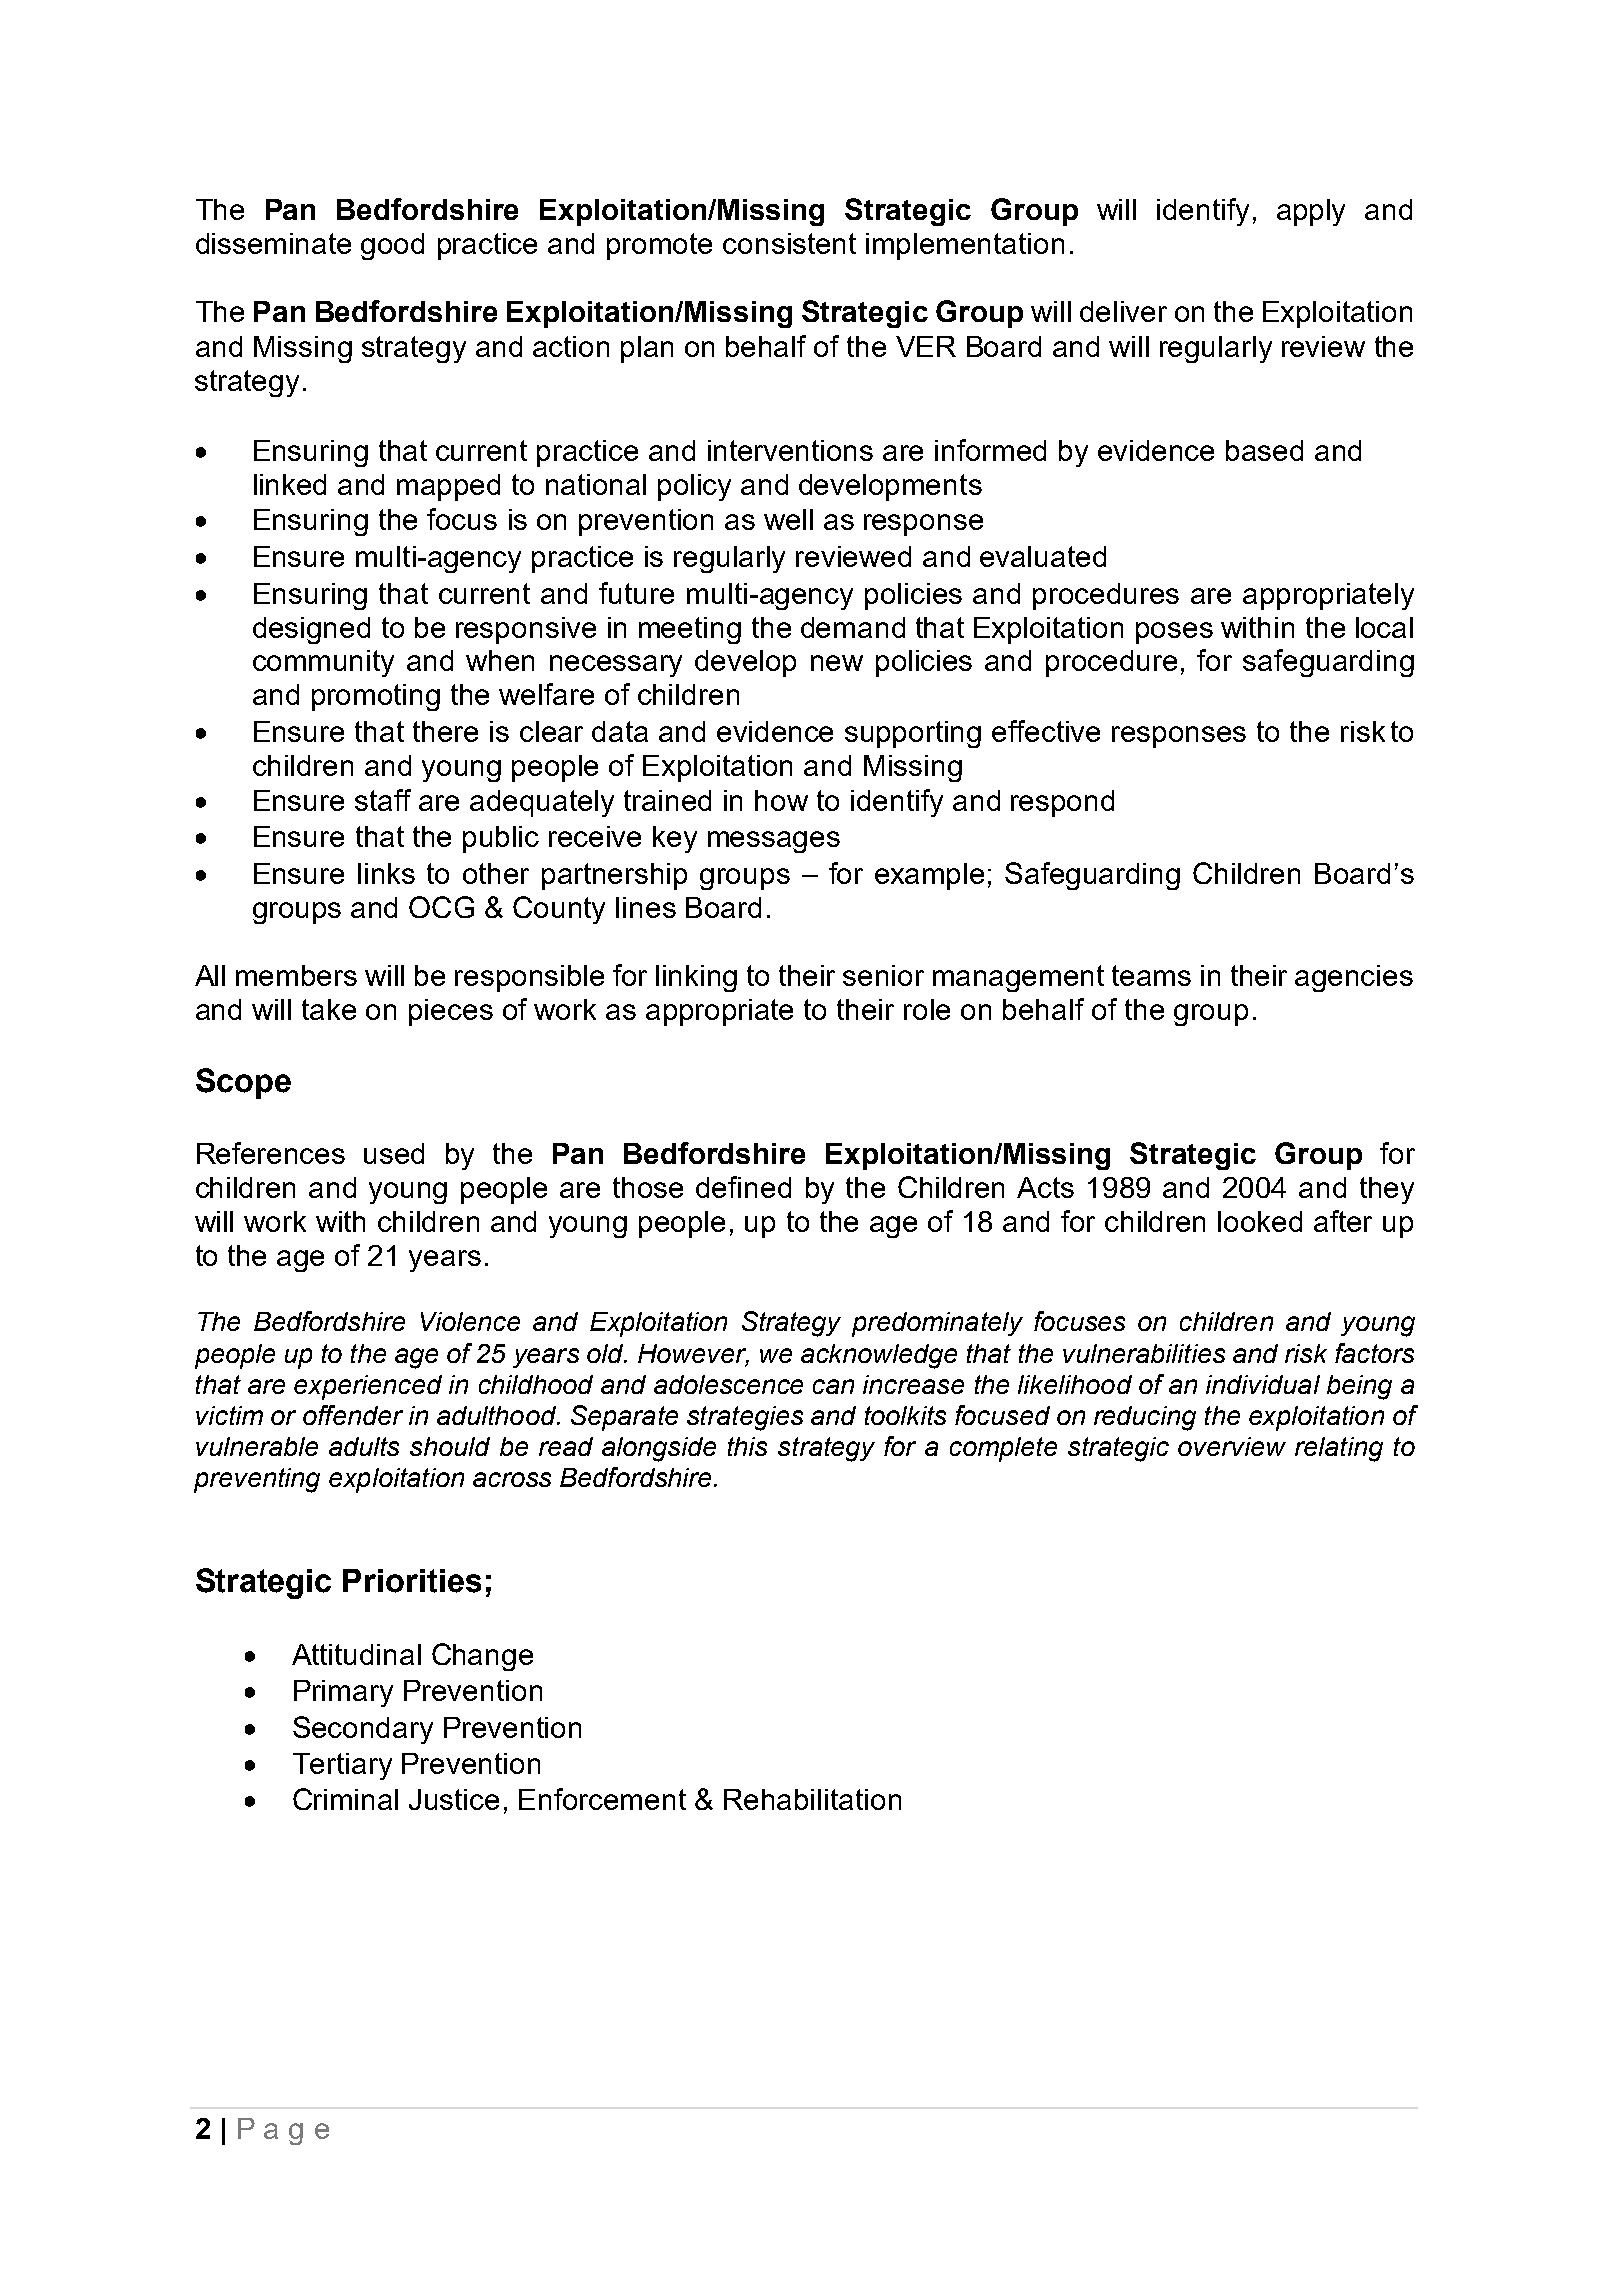  What do you see at coordinates (913, 734) in the image?
I see `supporting` at bounding box center [913, 734].
